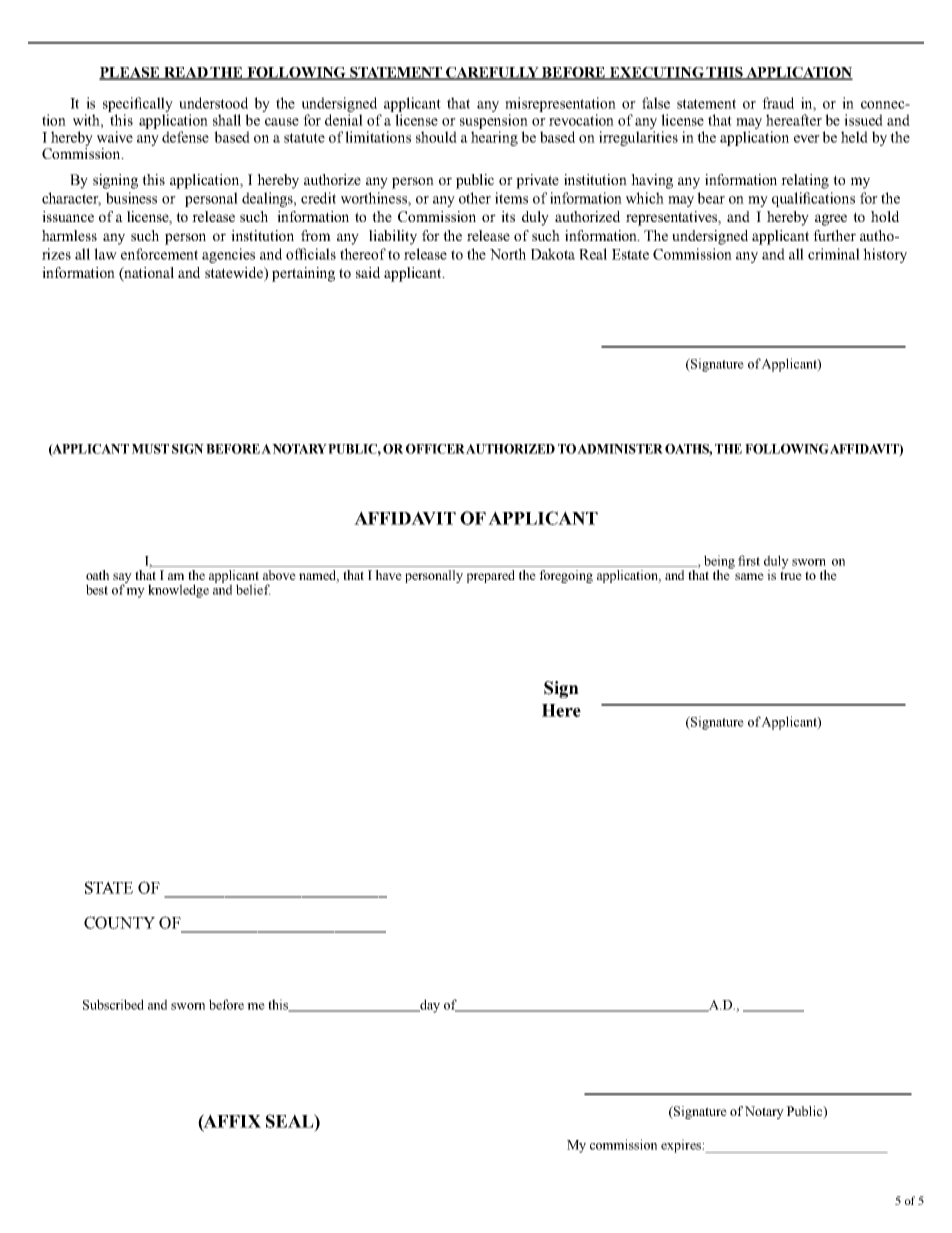 The height and width of the image is (1233, 952). Describe the element at coordinates (620, 449) in the image. I see `ADMINISTER` at that location.
